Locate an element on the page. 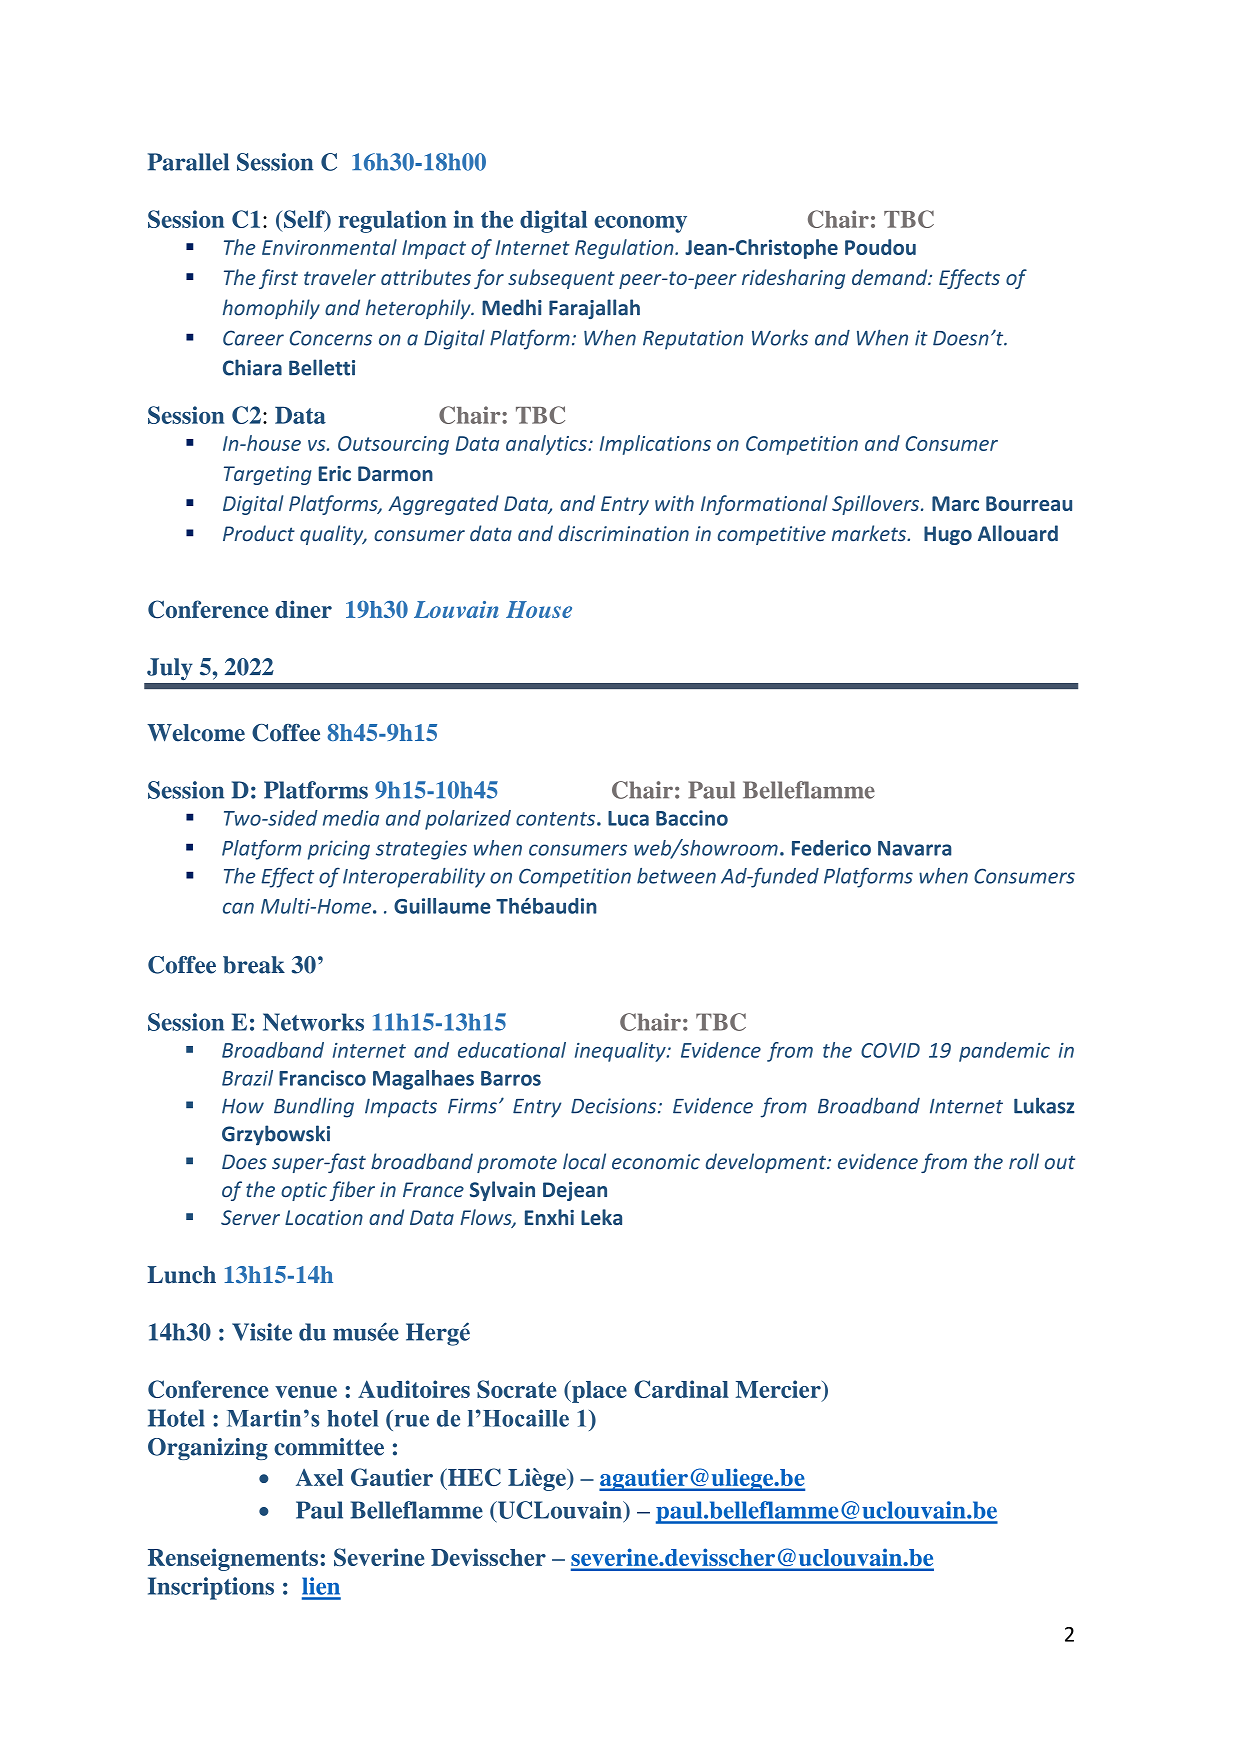 The image size is (1237, 1749). can is located at coordinates (238, 908).
